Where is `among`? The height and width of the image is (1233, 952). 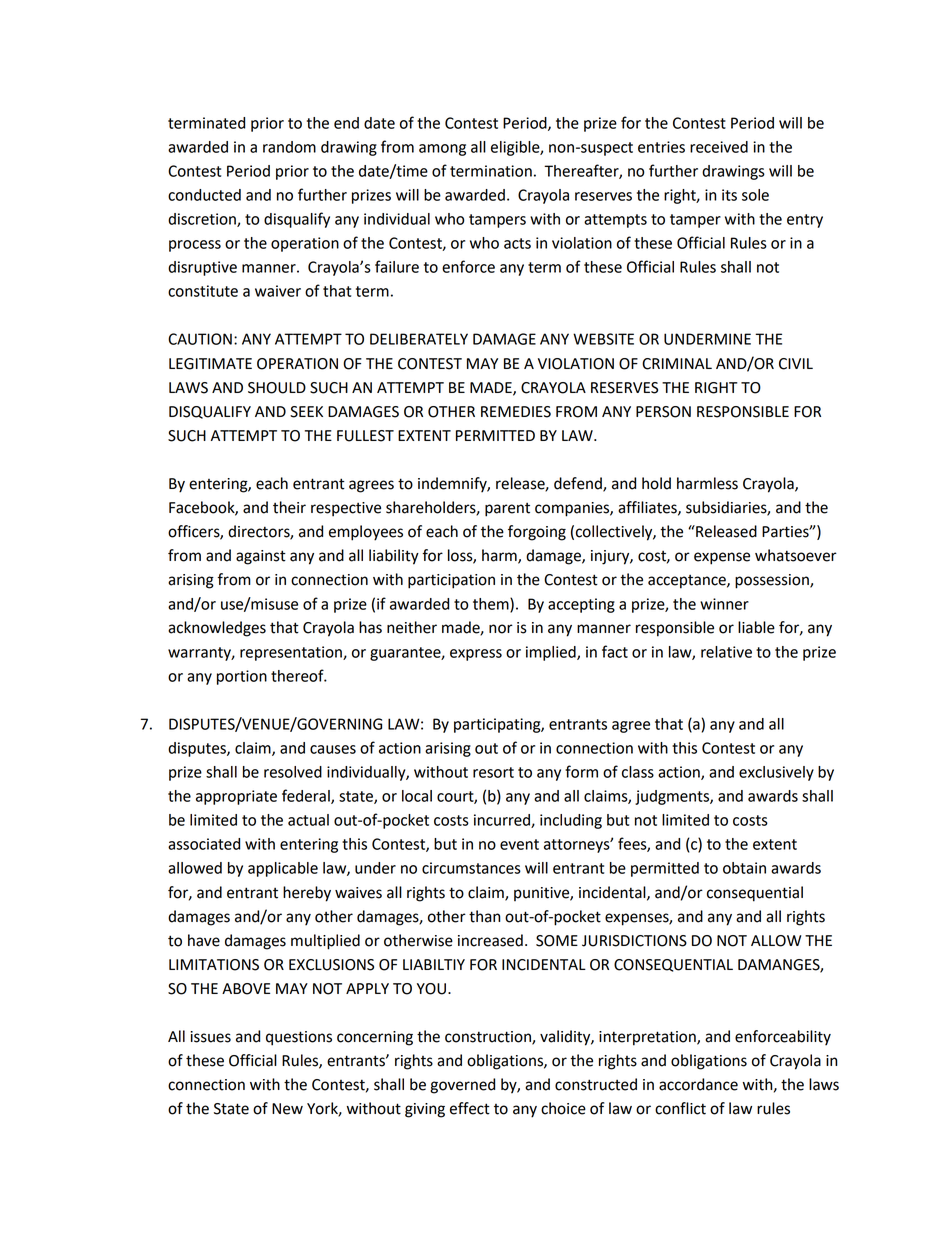 among is located at coordinates (442, 150).
